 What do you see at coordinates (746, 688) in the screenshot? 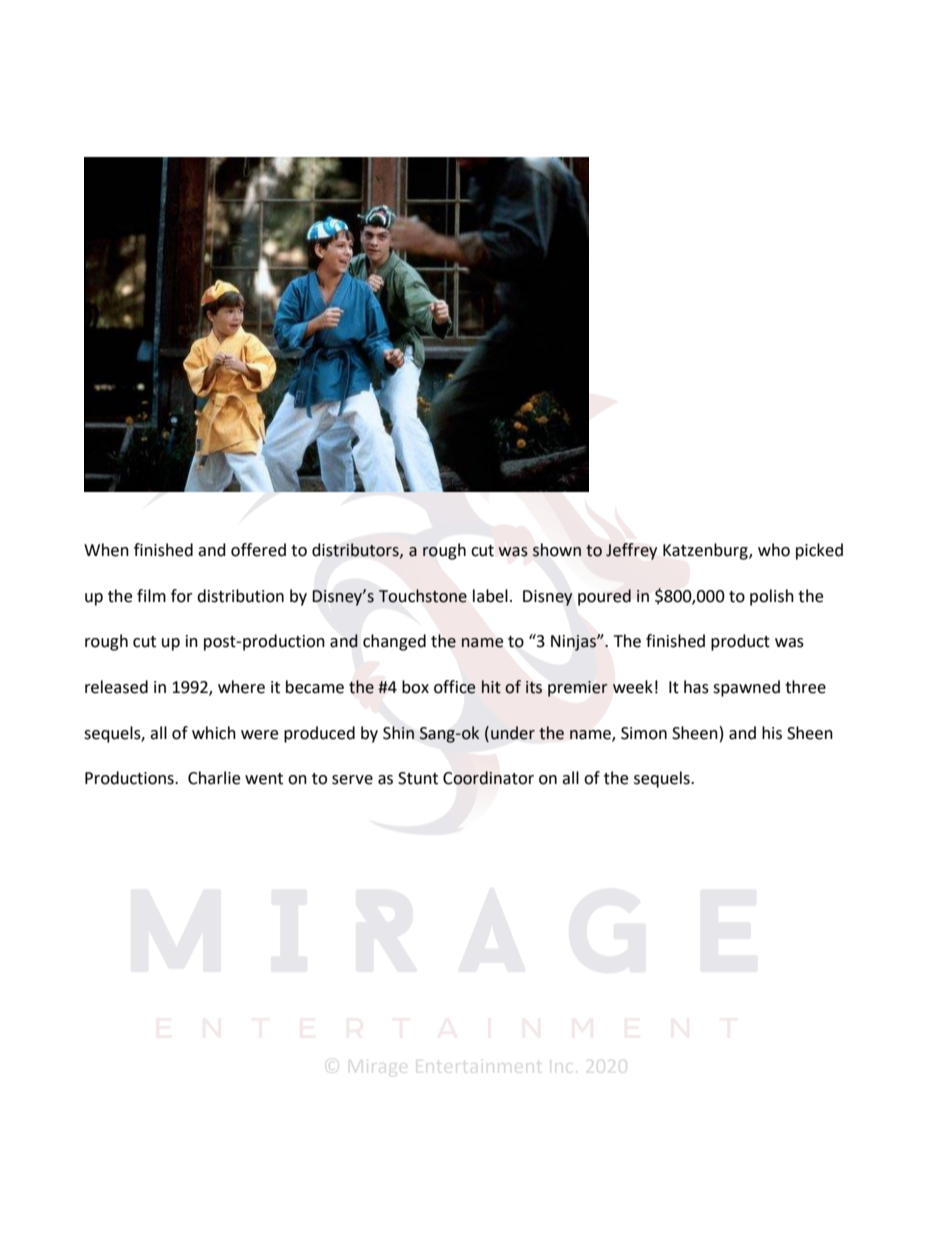
I see `spawned` at bounding box center [746, 688].
